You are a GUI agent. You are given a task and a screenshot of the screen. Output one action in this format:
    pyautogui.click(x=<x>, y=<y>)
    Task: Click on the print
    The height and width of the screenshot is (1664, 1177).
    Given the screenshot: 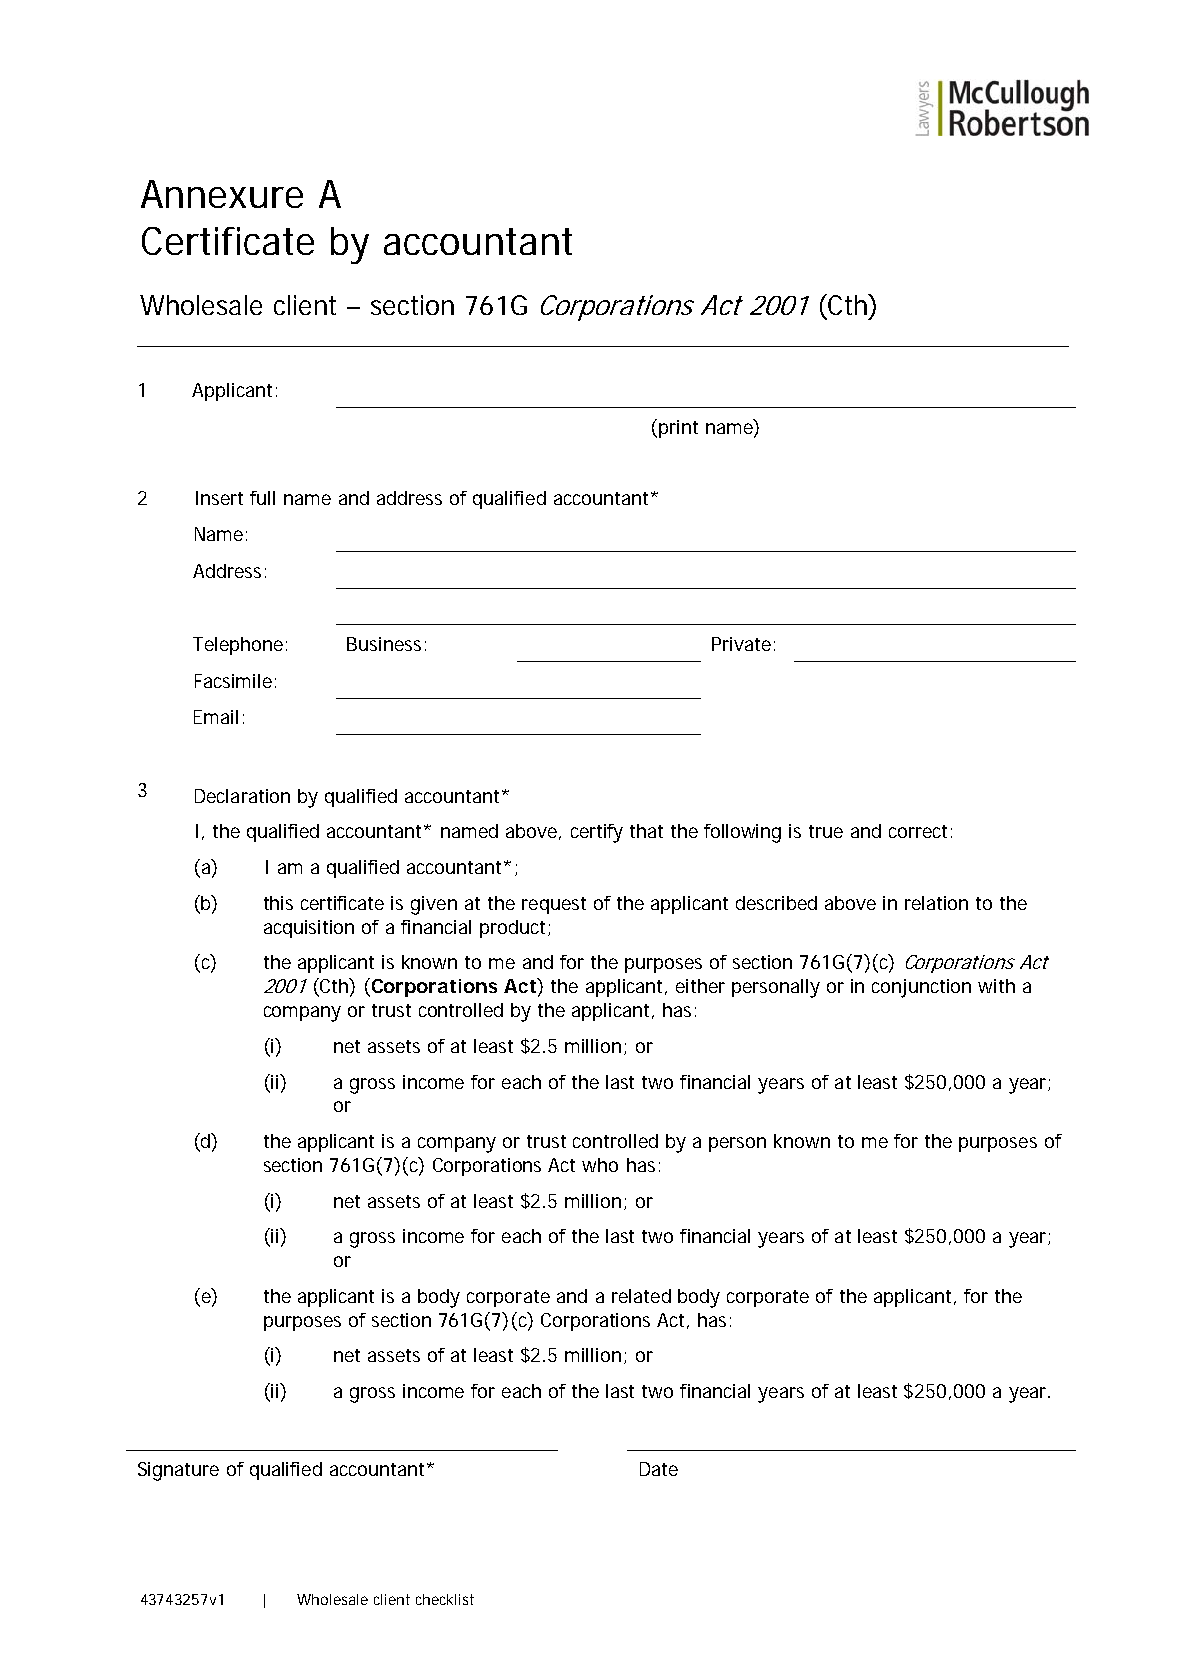 What is the action you would take?
    pyautogui.click(x=678, y=429)
